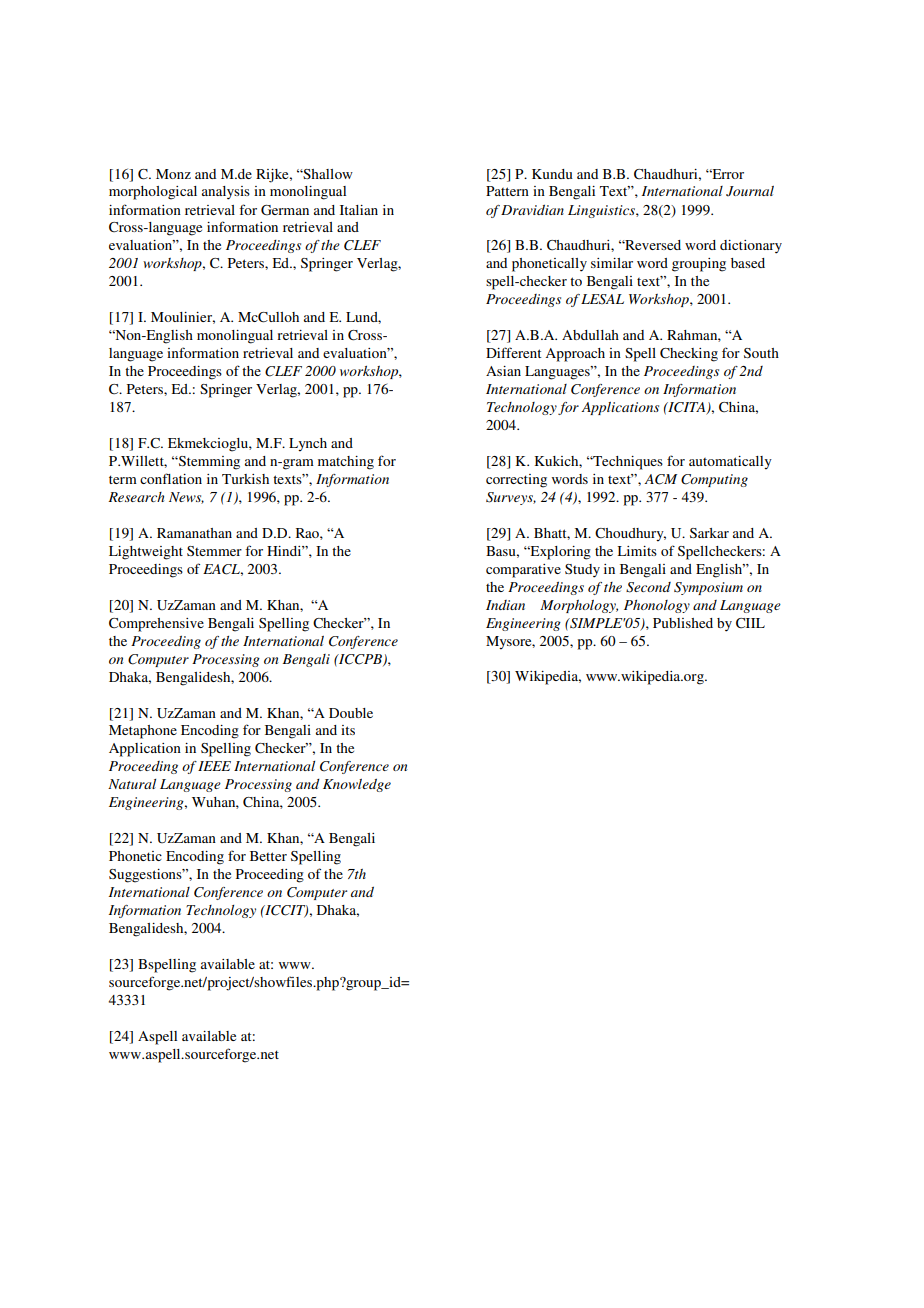  What do you see at coordinates (689, 355) in the screenshot?
I see `Checking` at bounding box center [689, 355].
